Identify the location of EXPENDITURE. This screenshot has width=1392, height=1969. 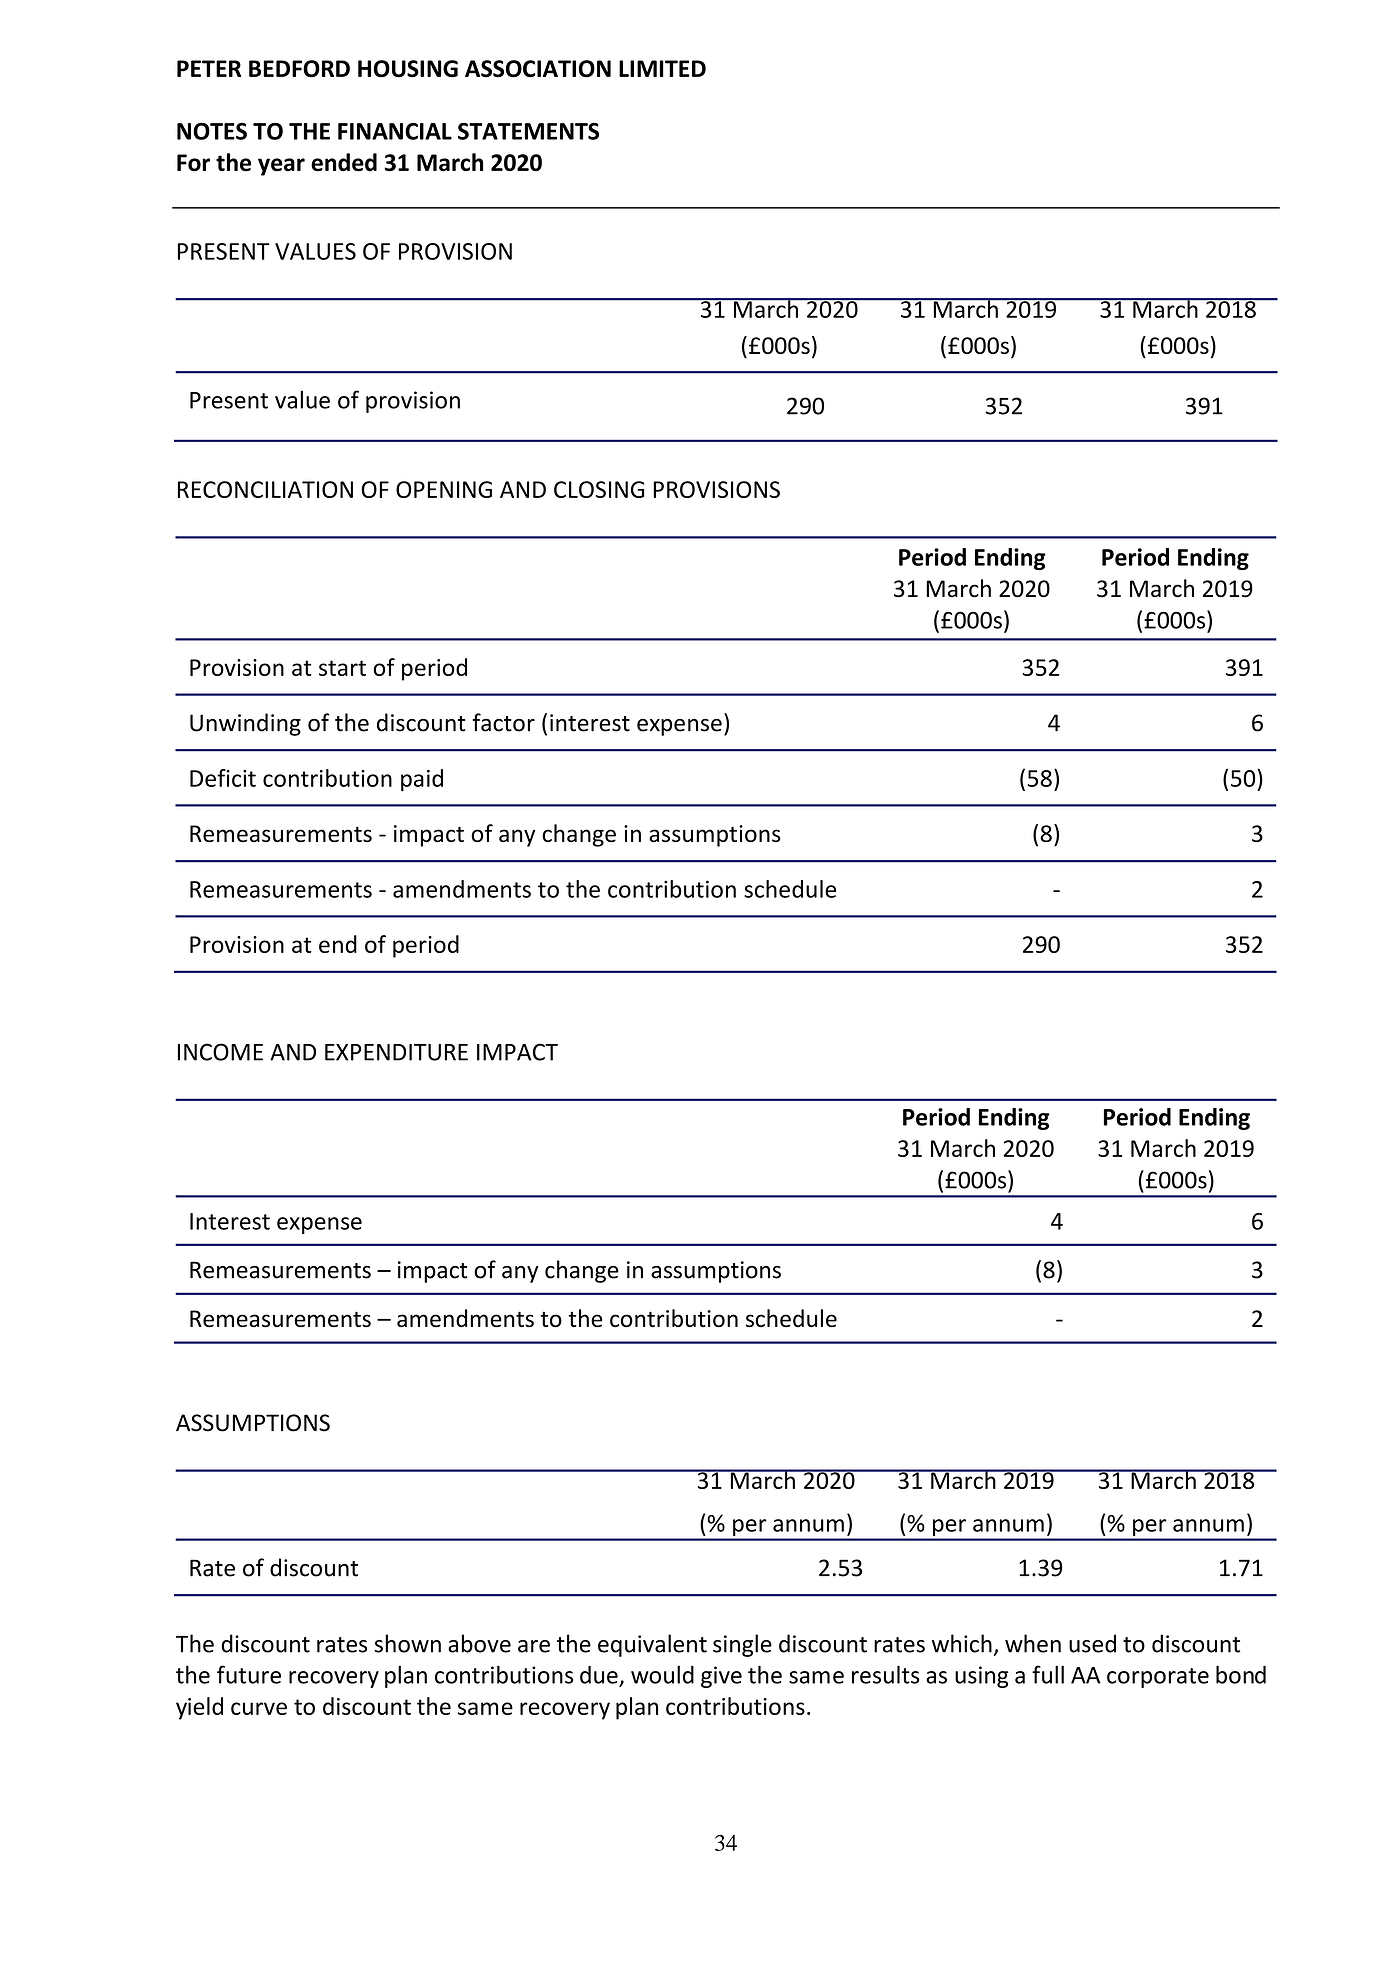
(396, 1052).
